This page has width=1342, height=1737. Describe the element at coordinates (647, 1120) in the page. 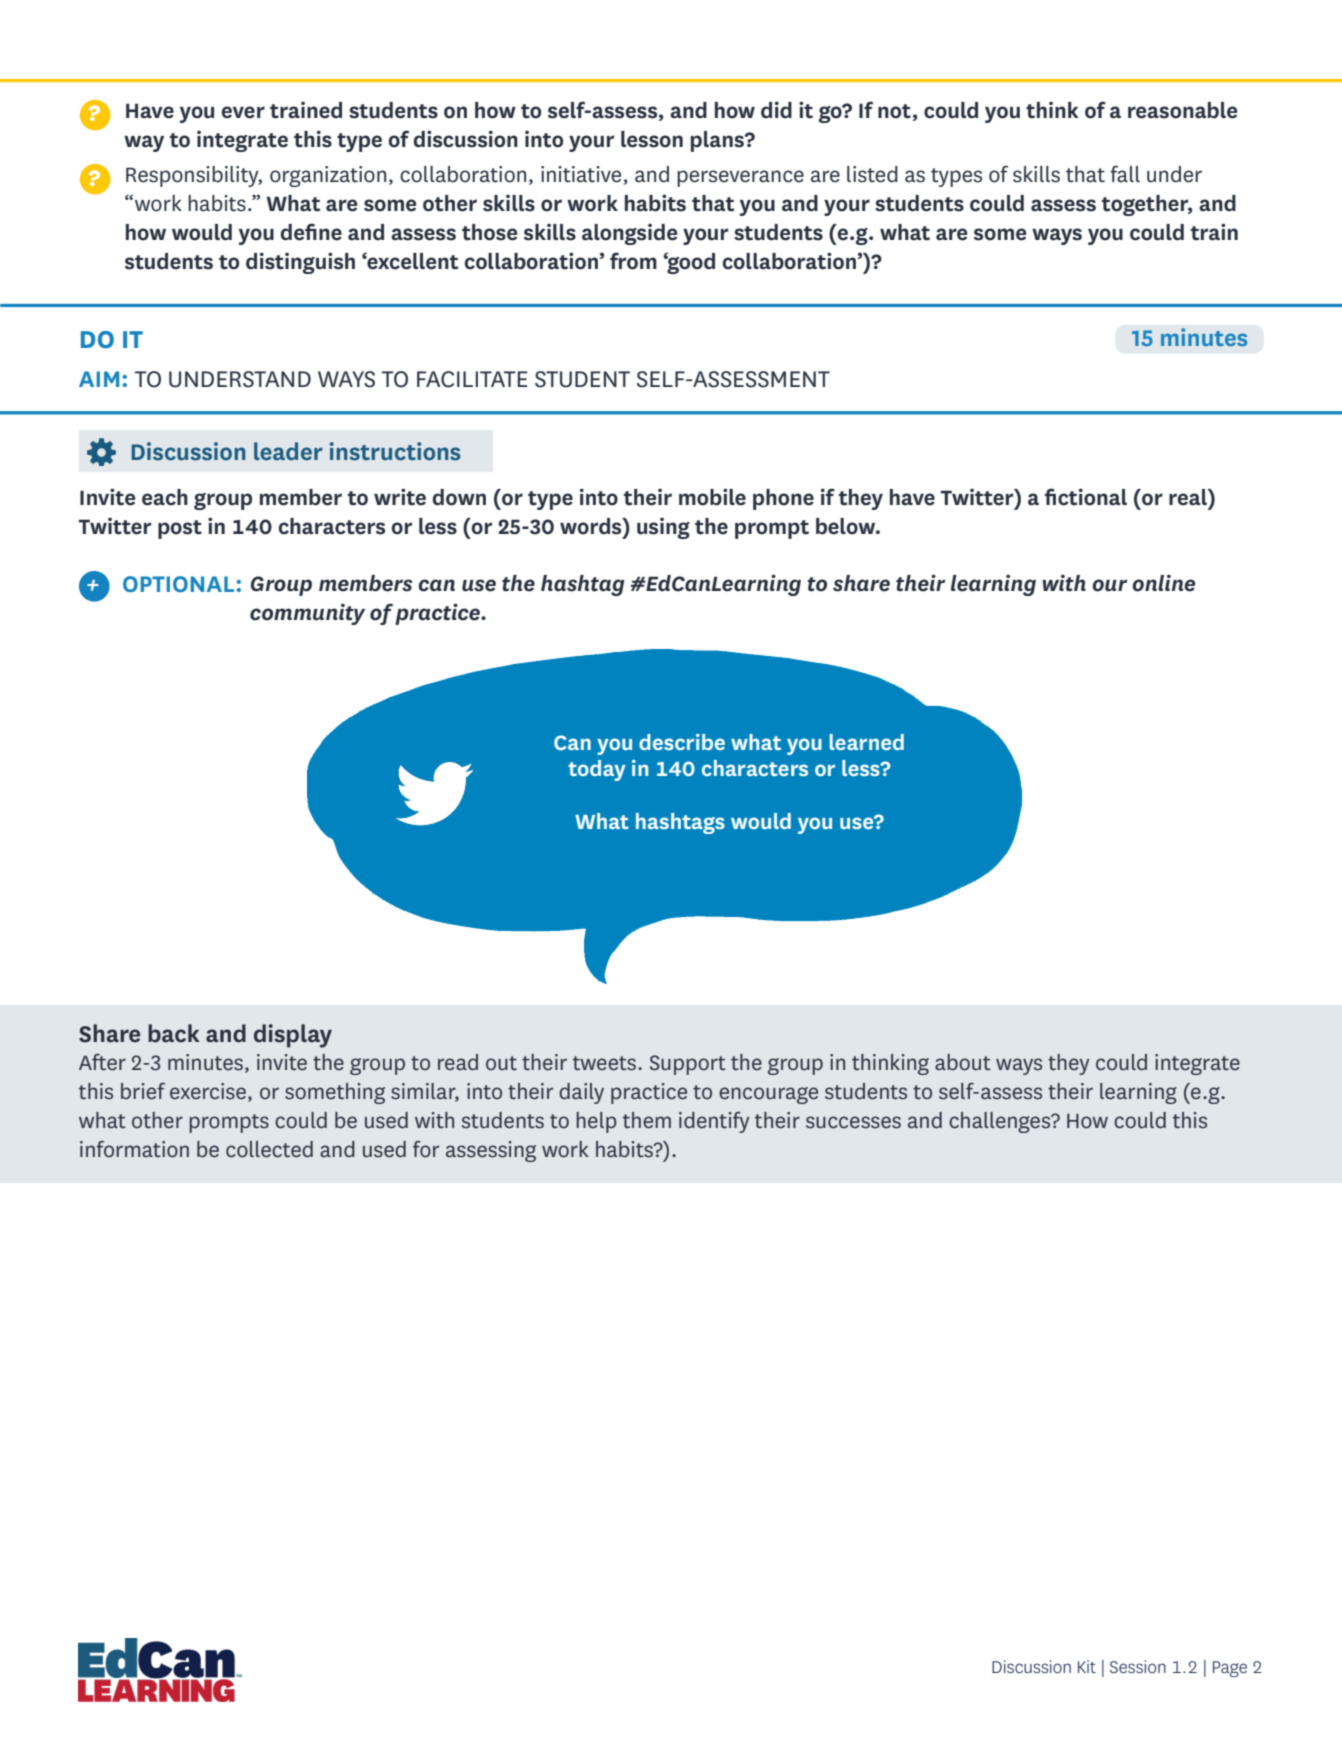

I see `them` at that location.
